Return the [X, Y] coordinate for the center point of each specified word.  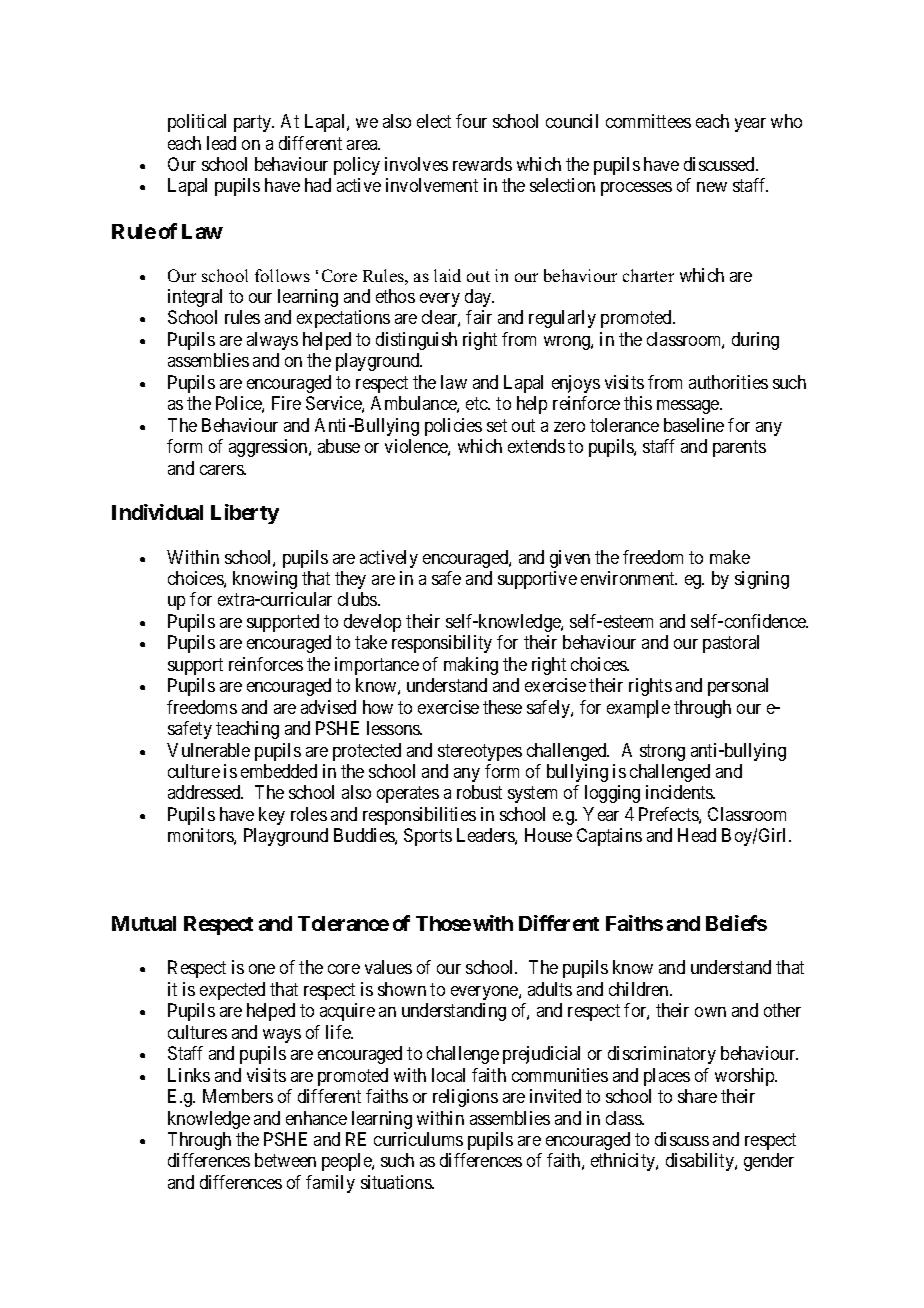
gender [769, 1162]
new [712, 187]
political [197, 123]
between [285, 1160]
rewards [482, 164]
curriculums [418, 1139]
